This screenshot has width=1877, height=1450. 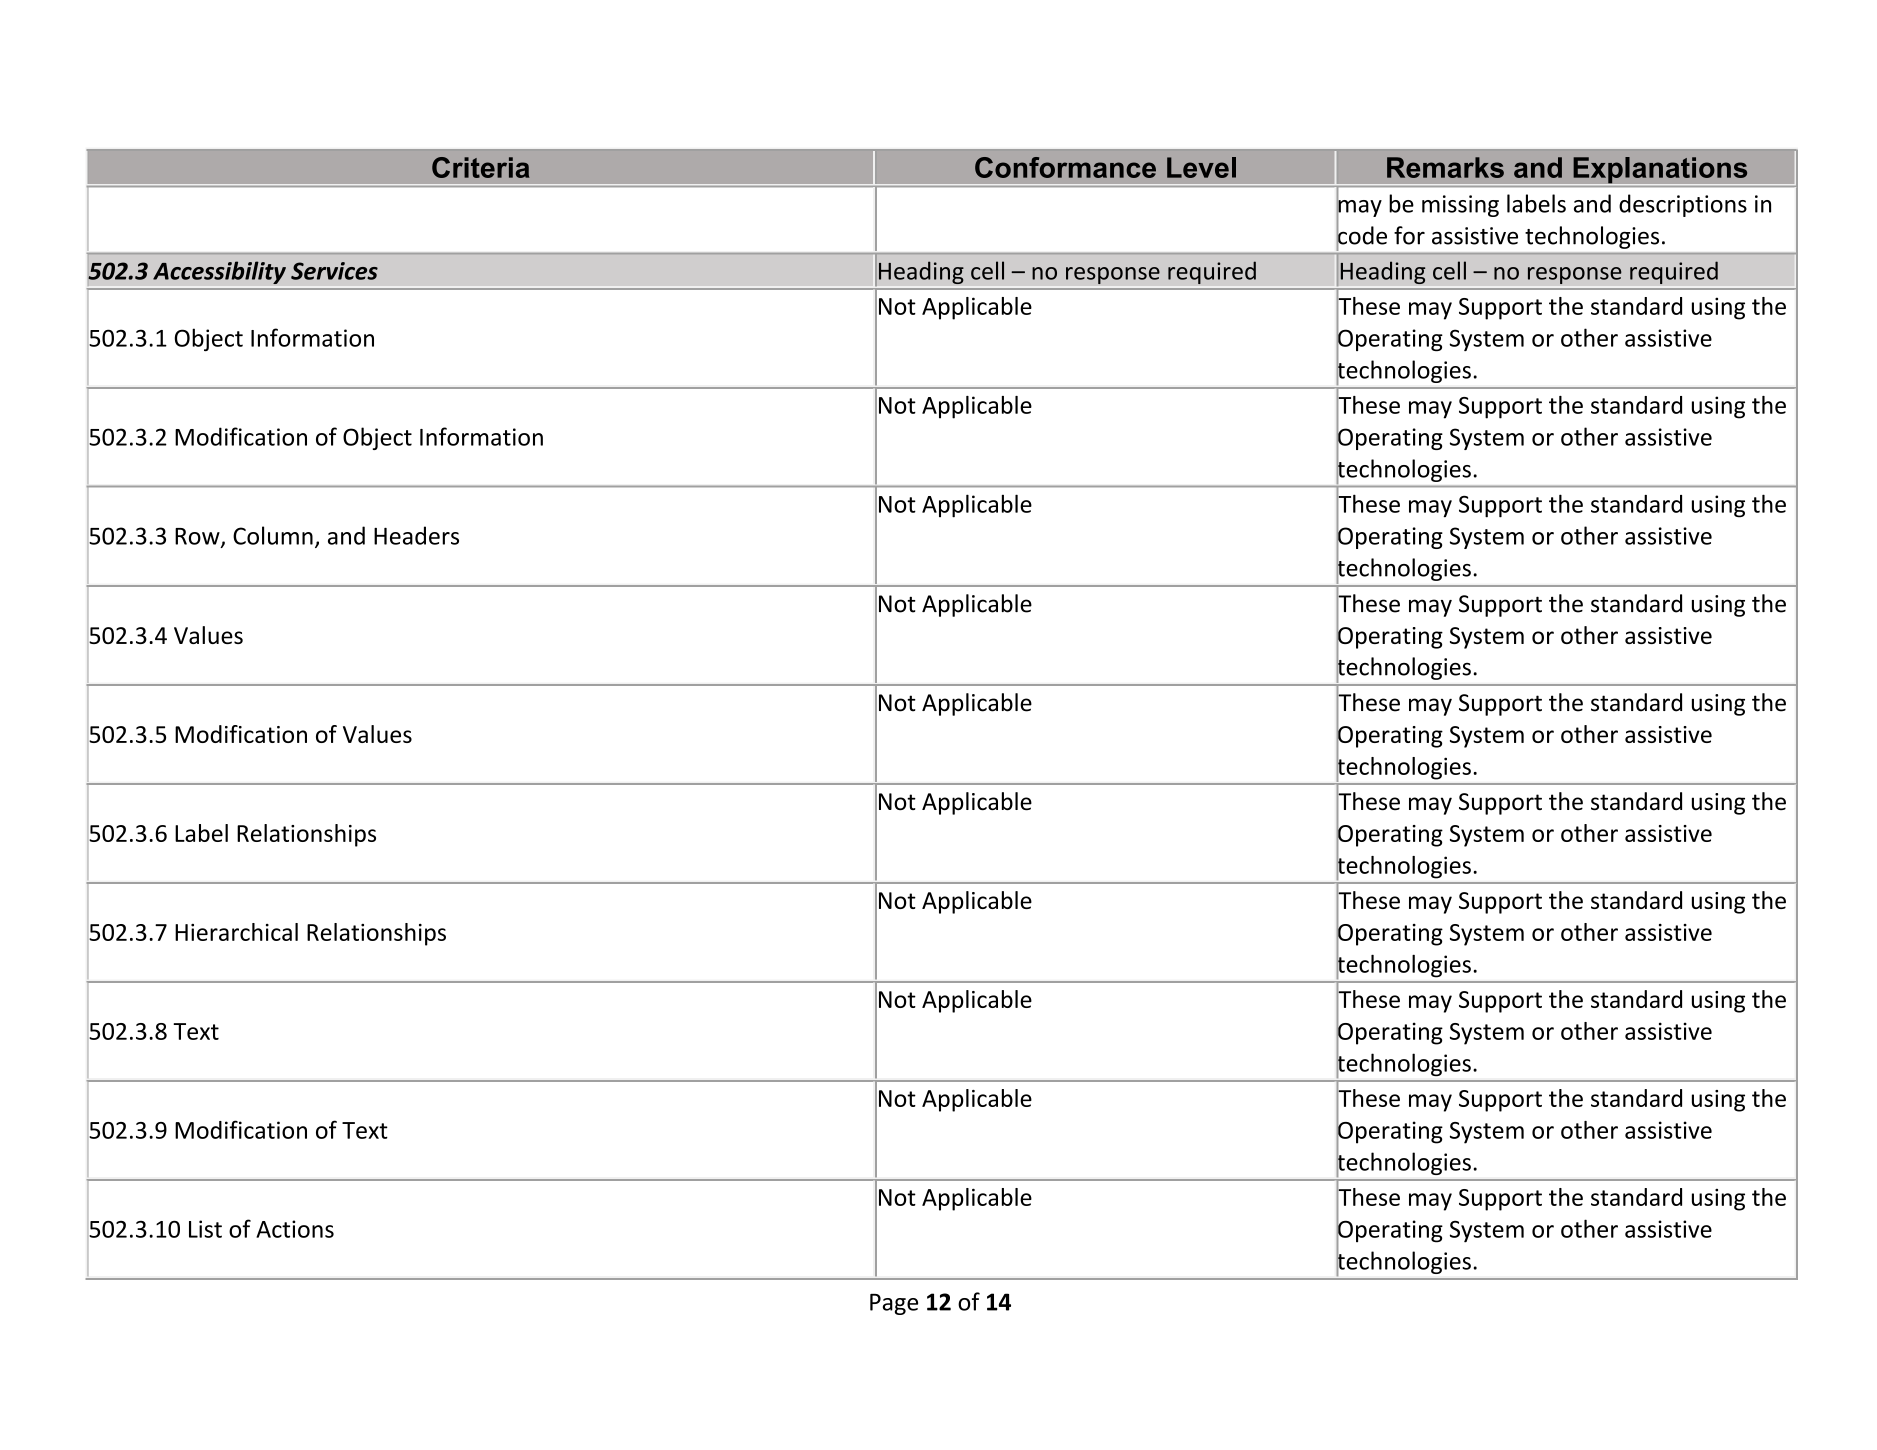 I want to click on Actions, so click(x=295, y=1229).
